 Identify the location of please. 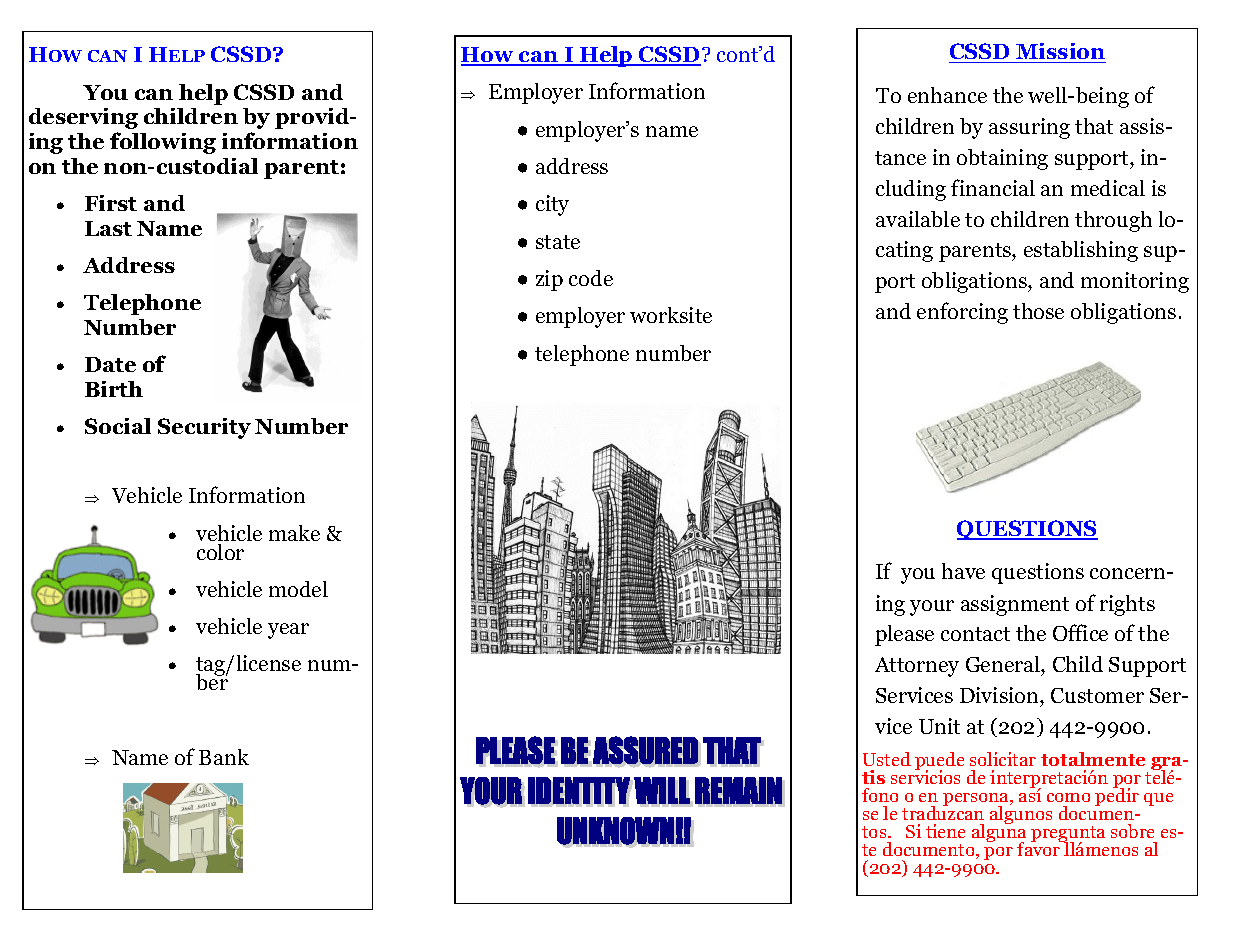
(904, 635).
